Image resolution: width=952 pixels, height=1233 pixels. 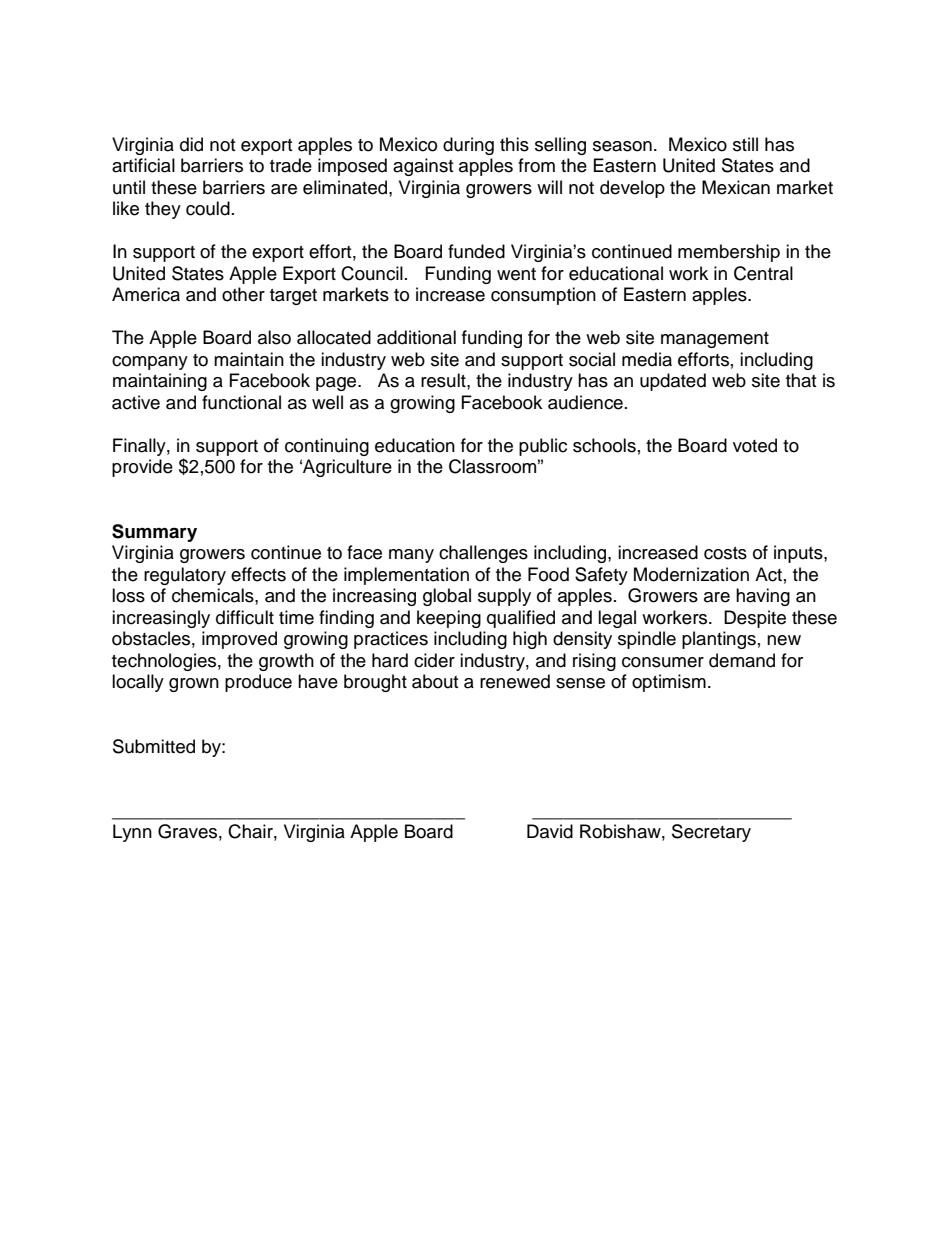 What do you see at coordinates (239, 640) in the screenshot?
I see `improved` at bounding box center [239, 640].
